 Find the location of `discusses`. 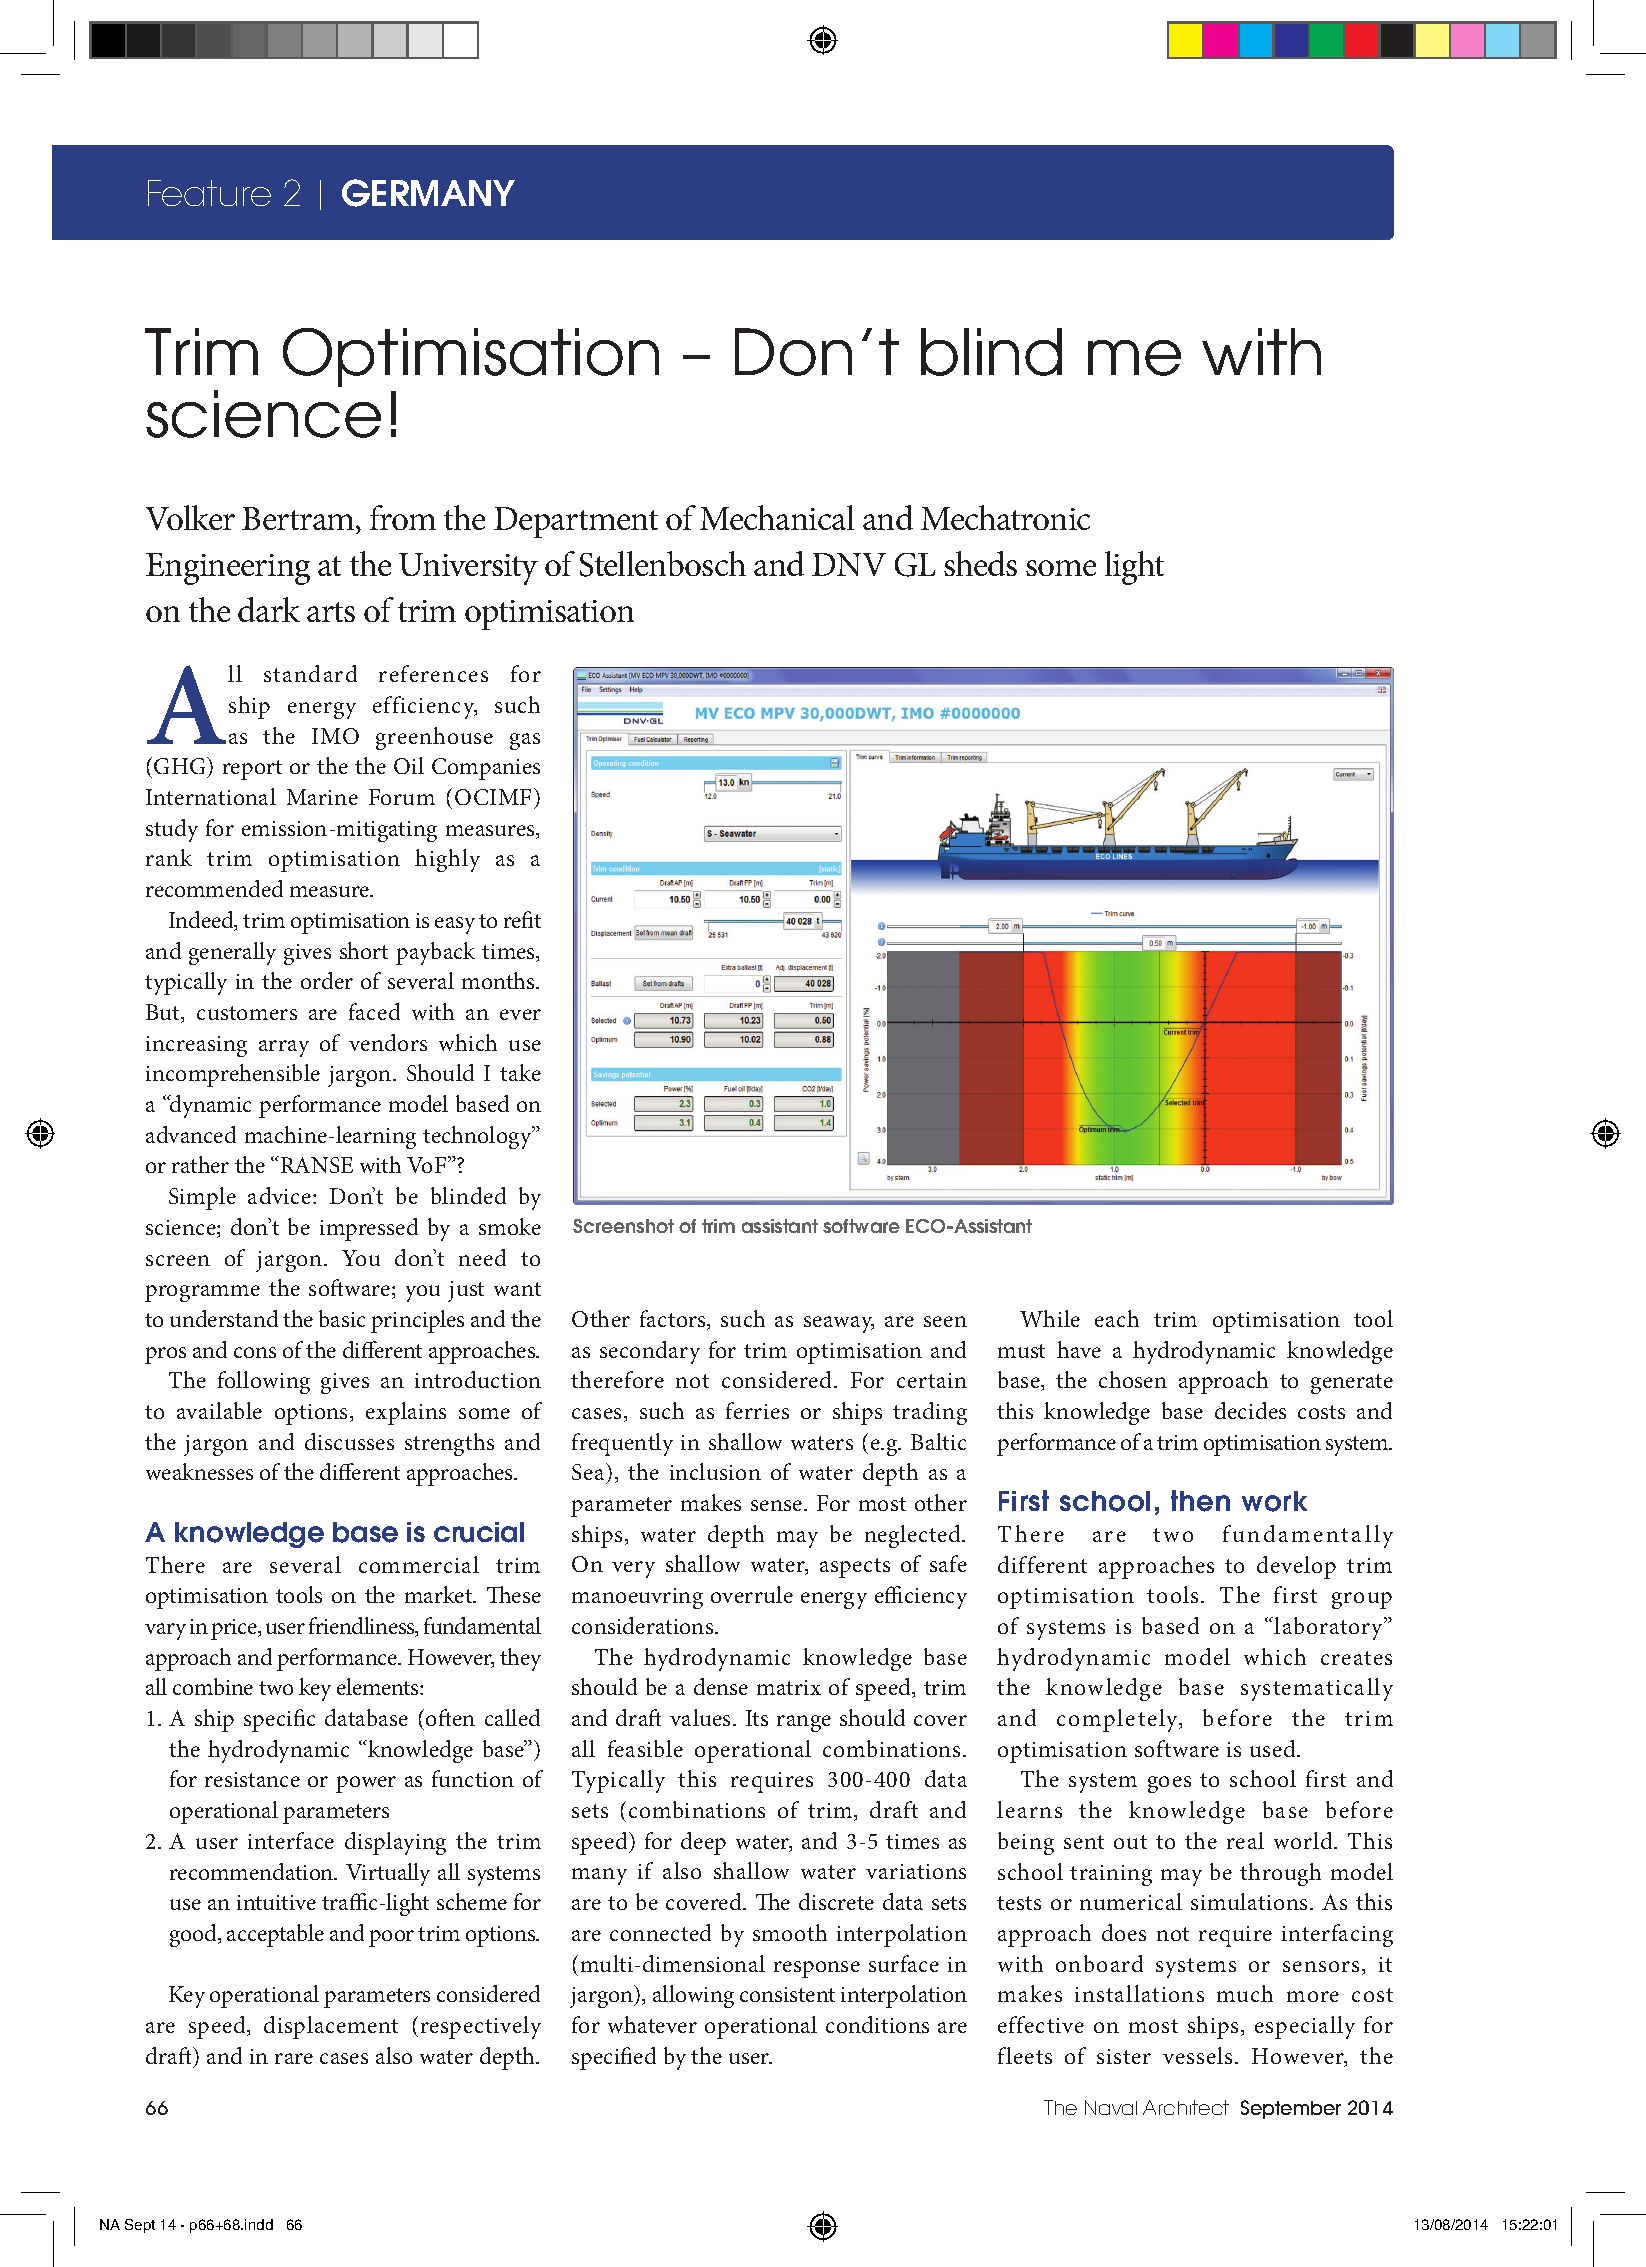

discusses is located at coordinates (349, 1441).
